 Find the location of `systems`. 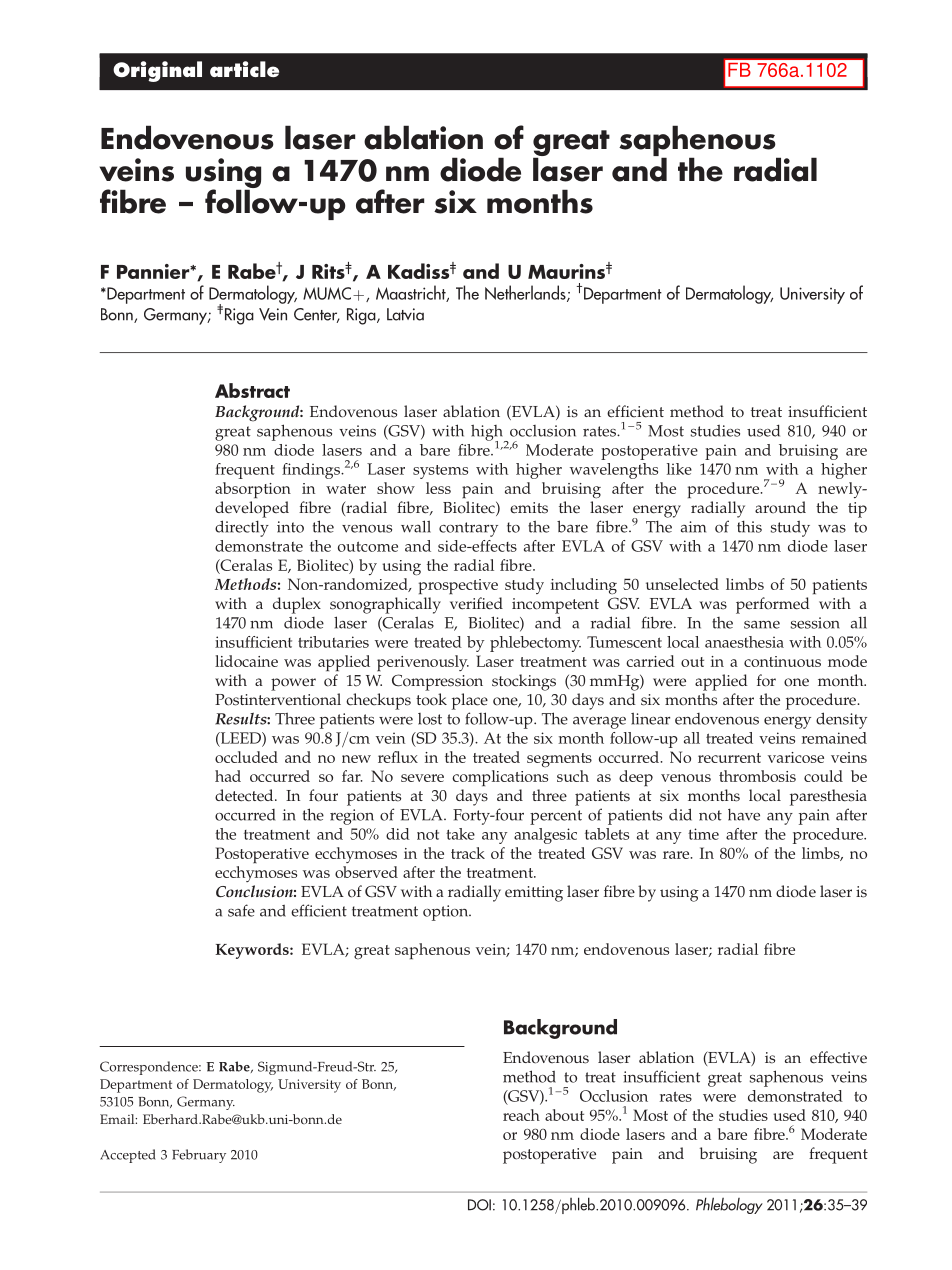

systems is located at coordinates (440, 472).
